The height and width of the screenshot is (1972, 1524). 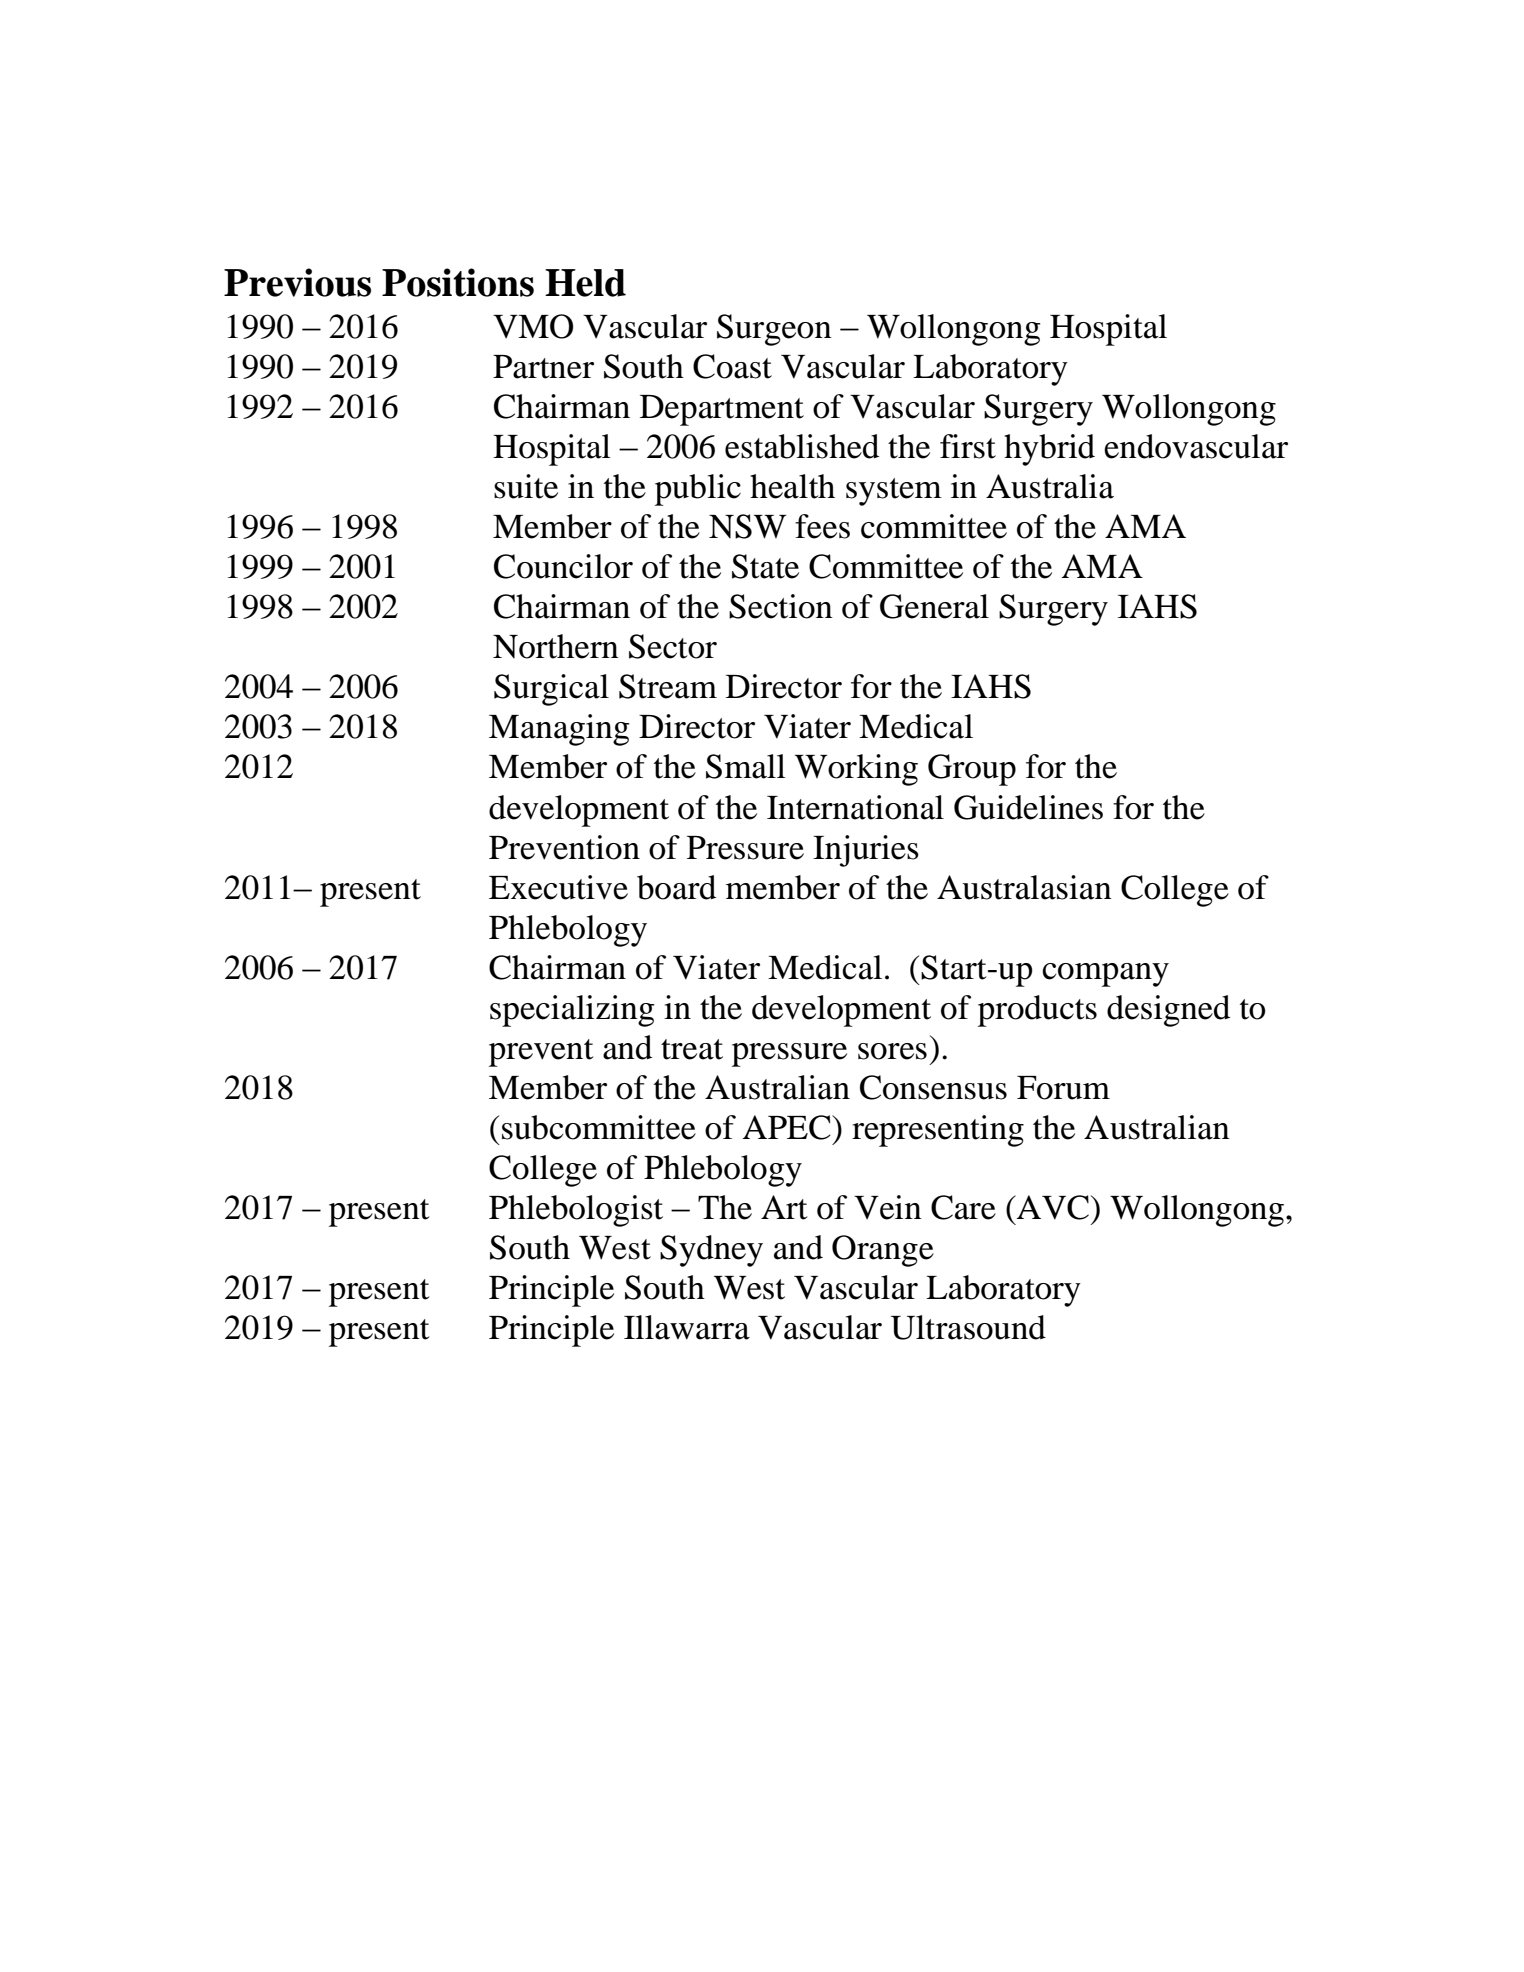 I want to click on Sydney, so click(x=711, y=1251).
